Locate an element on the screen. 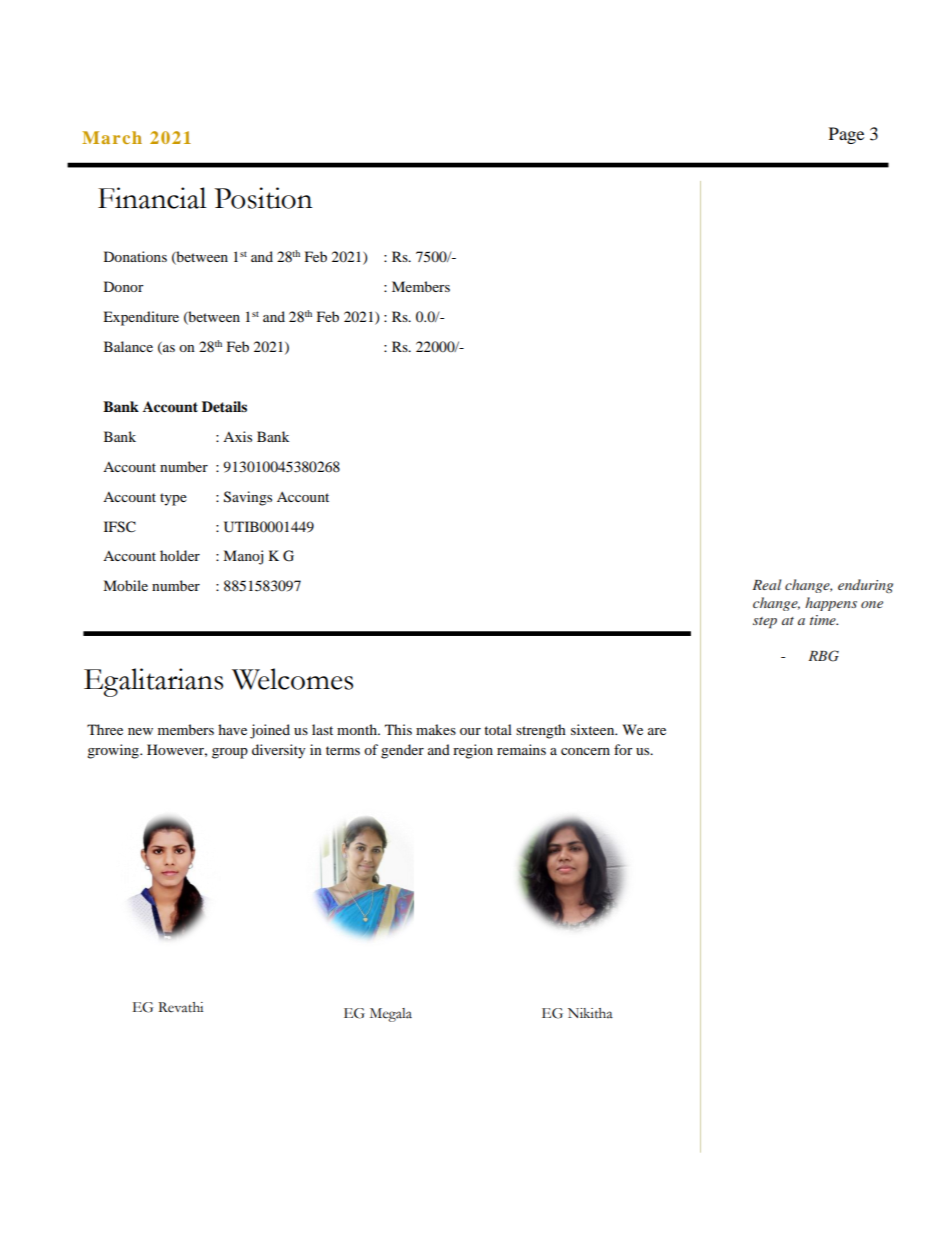  Real is located at coordinates (767, 584).
